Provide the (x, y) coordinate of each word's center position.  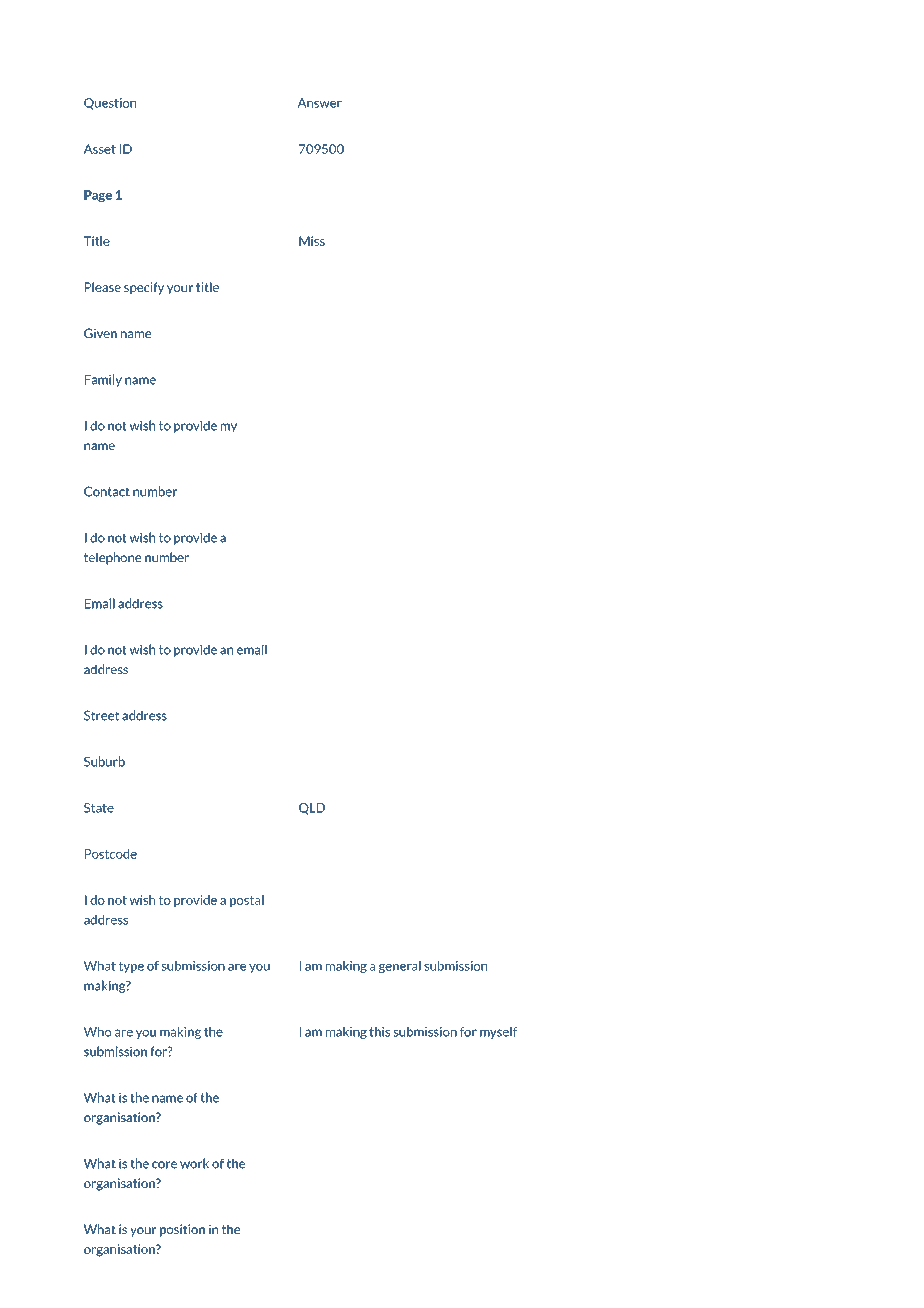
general (400, 967)
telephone (112, 558)
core (164, 1165)
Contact (107, 491)
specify (144, 288)
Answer (319, 103)
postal (247, 901)
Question (110, 104)
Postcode (111, 854)
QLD (312, 809)
